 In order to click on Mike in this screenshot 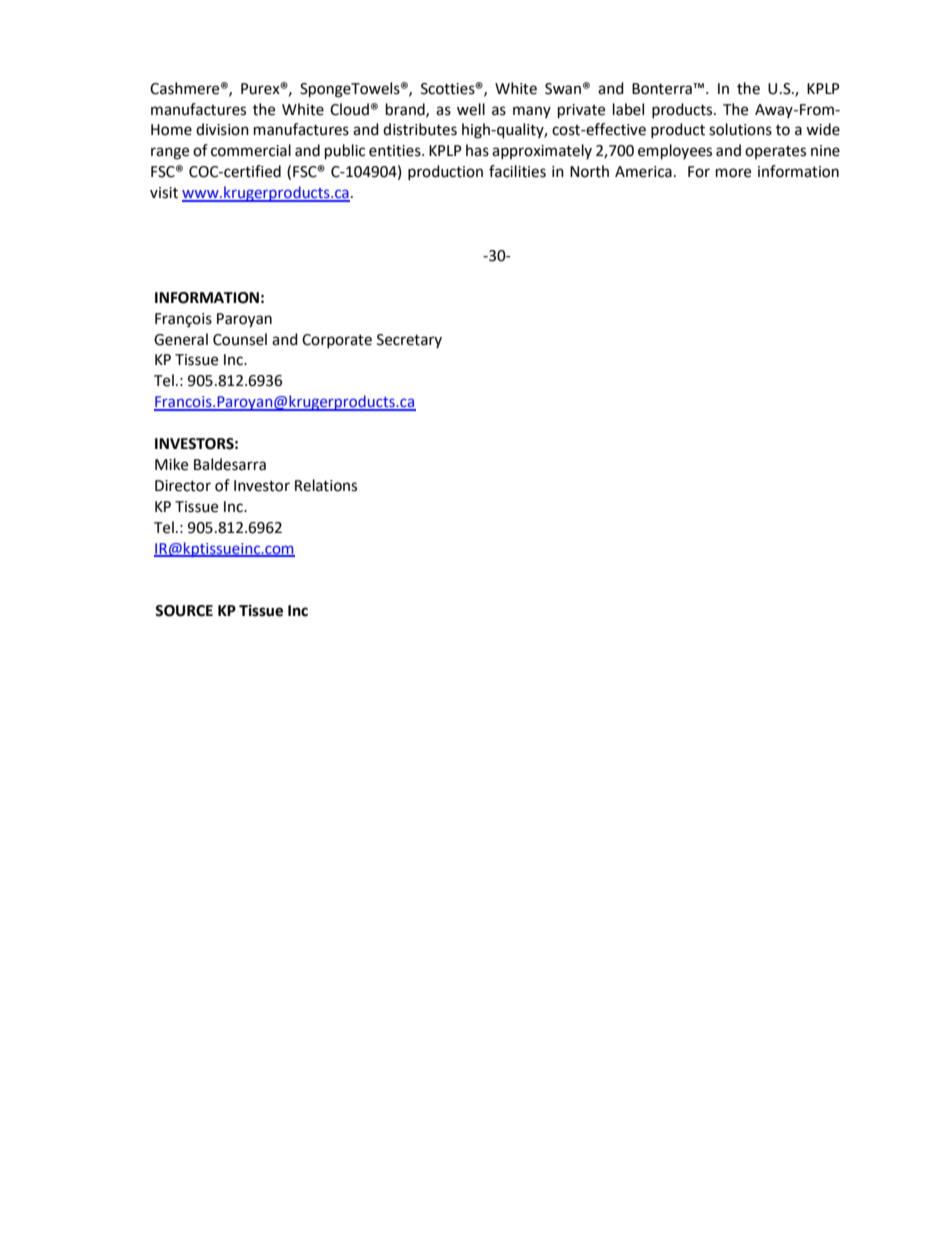, I will do `click(171, 464)`.
